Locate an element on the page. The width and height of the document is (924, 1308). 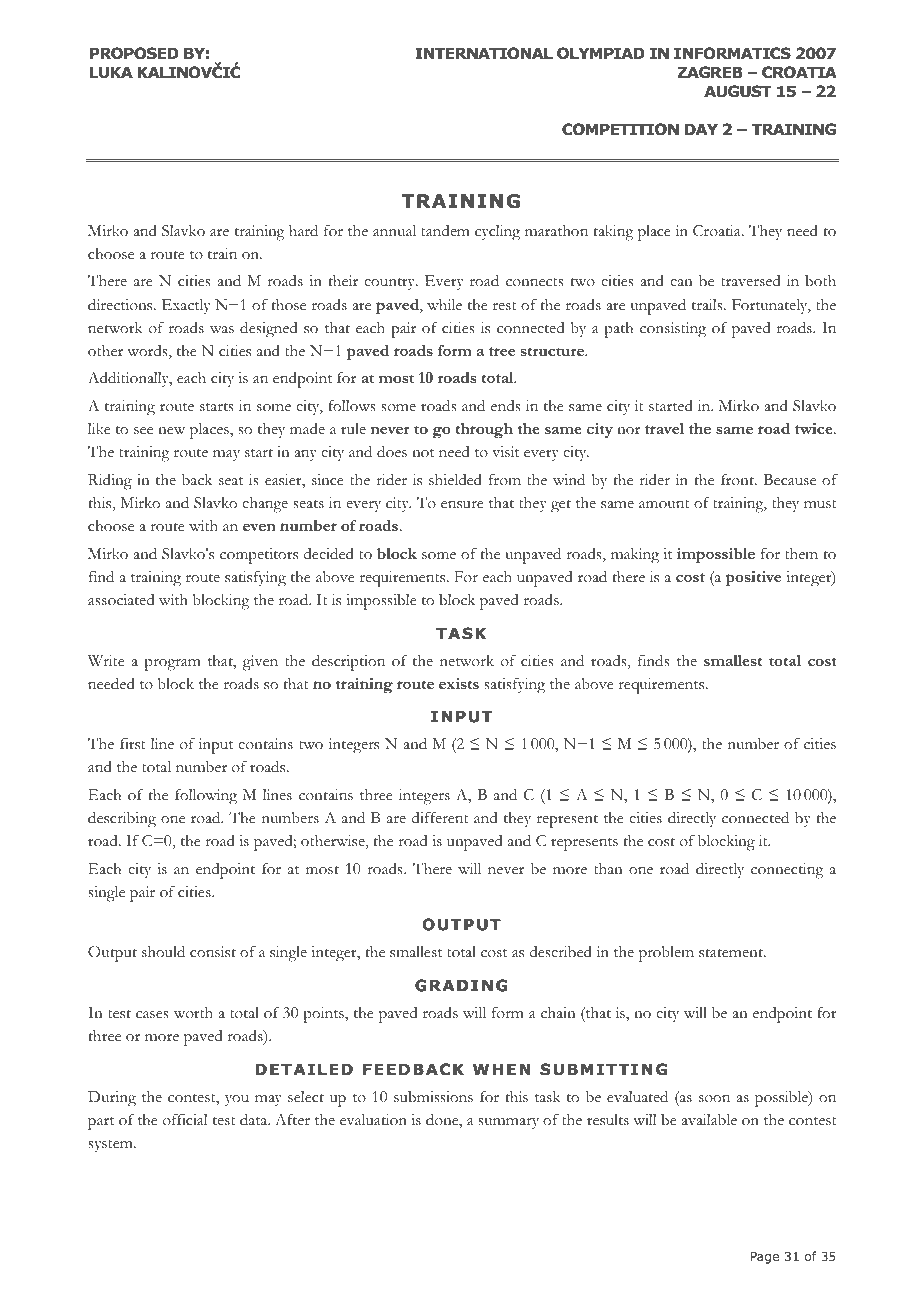
PROPOSED is located at coordinates (134, 53).
